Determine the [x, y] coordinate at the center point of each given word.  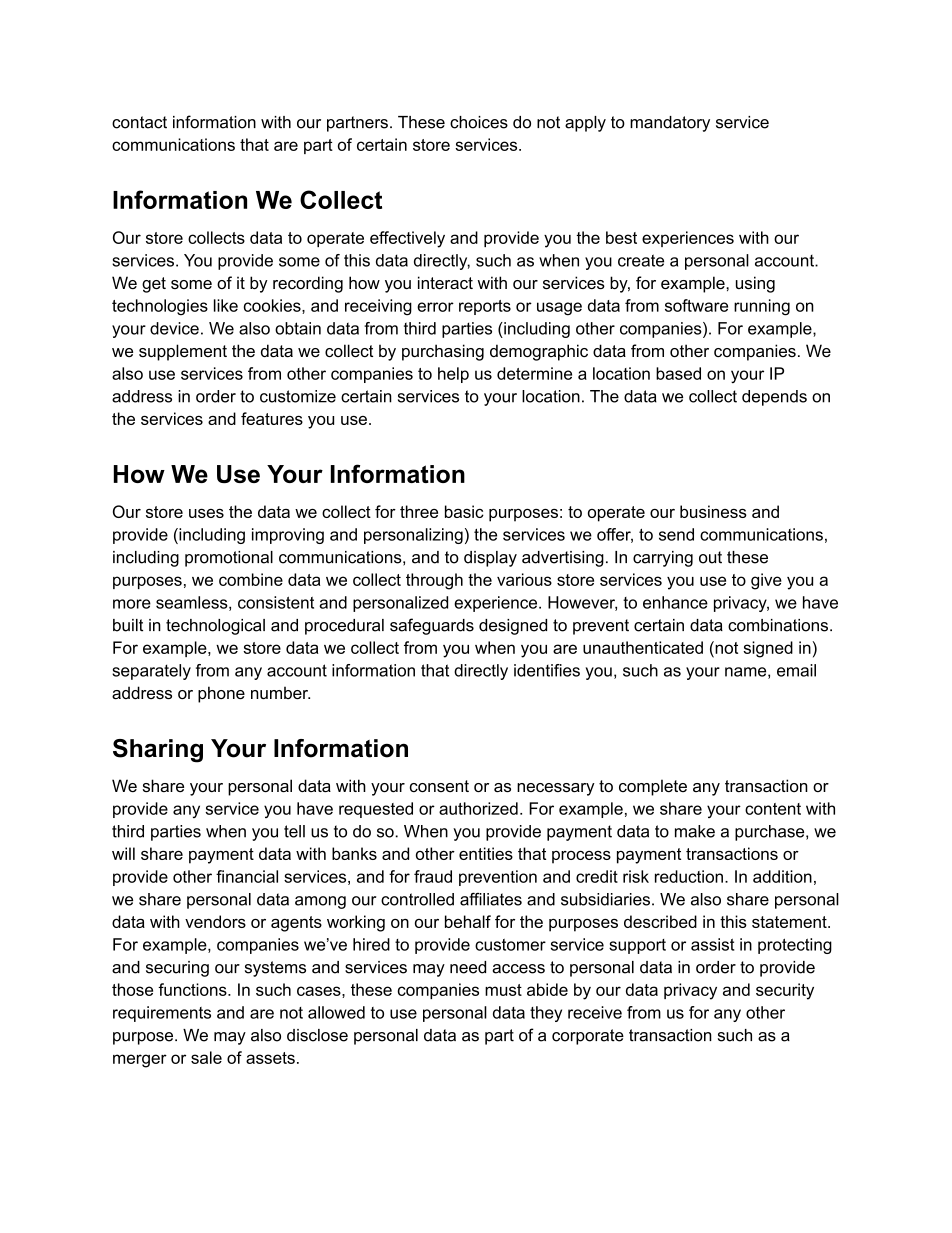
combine [251, 579]
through [434, 581]
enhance [675, 602]
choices [479, 122]
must [503, 990]
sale [206, 1057]
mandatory [670, 124]
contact [139, 122]
